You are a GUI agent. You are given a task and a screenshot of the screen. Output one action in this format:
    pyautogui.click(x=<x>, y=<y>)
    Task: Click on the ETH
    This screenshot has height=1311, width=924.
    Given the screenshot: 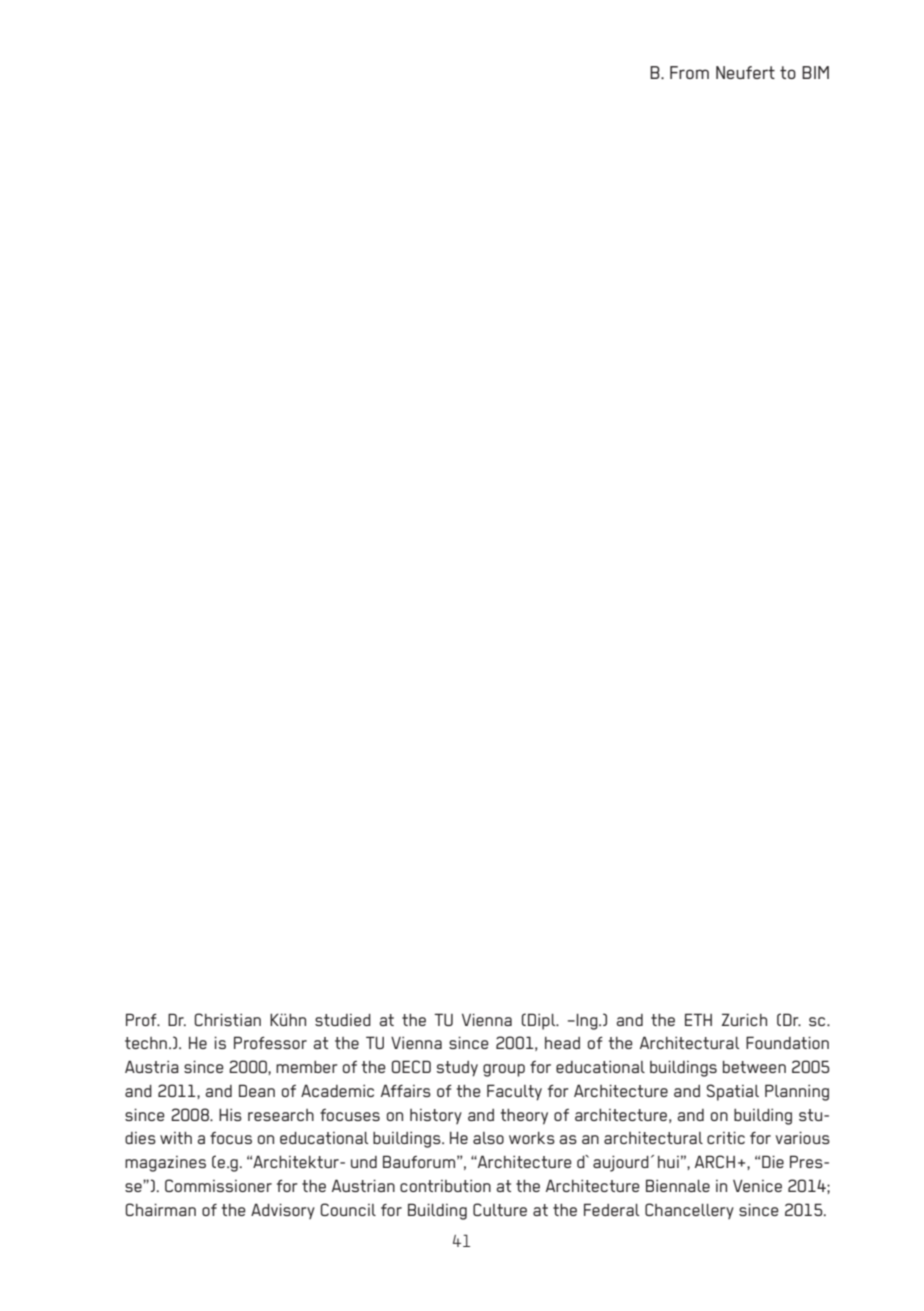 What is the action you would take?
    pyautogui.click(x=698, y=1019)
